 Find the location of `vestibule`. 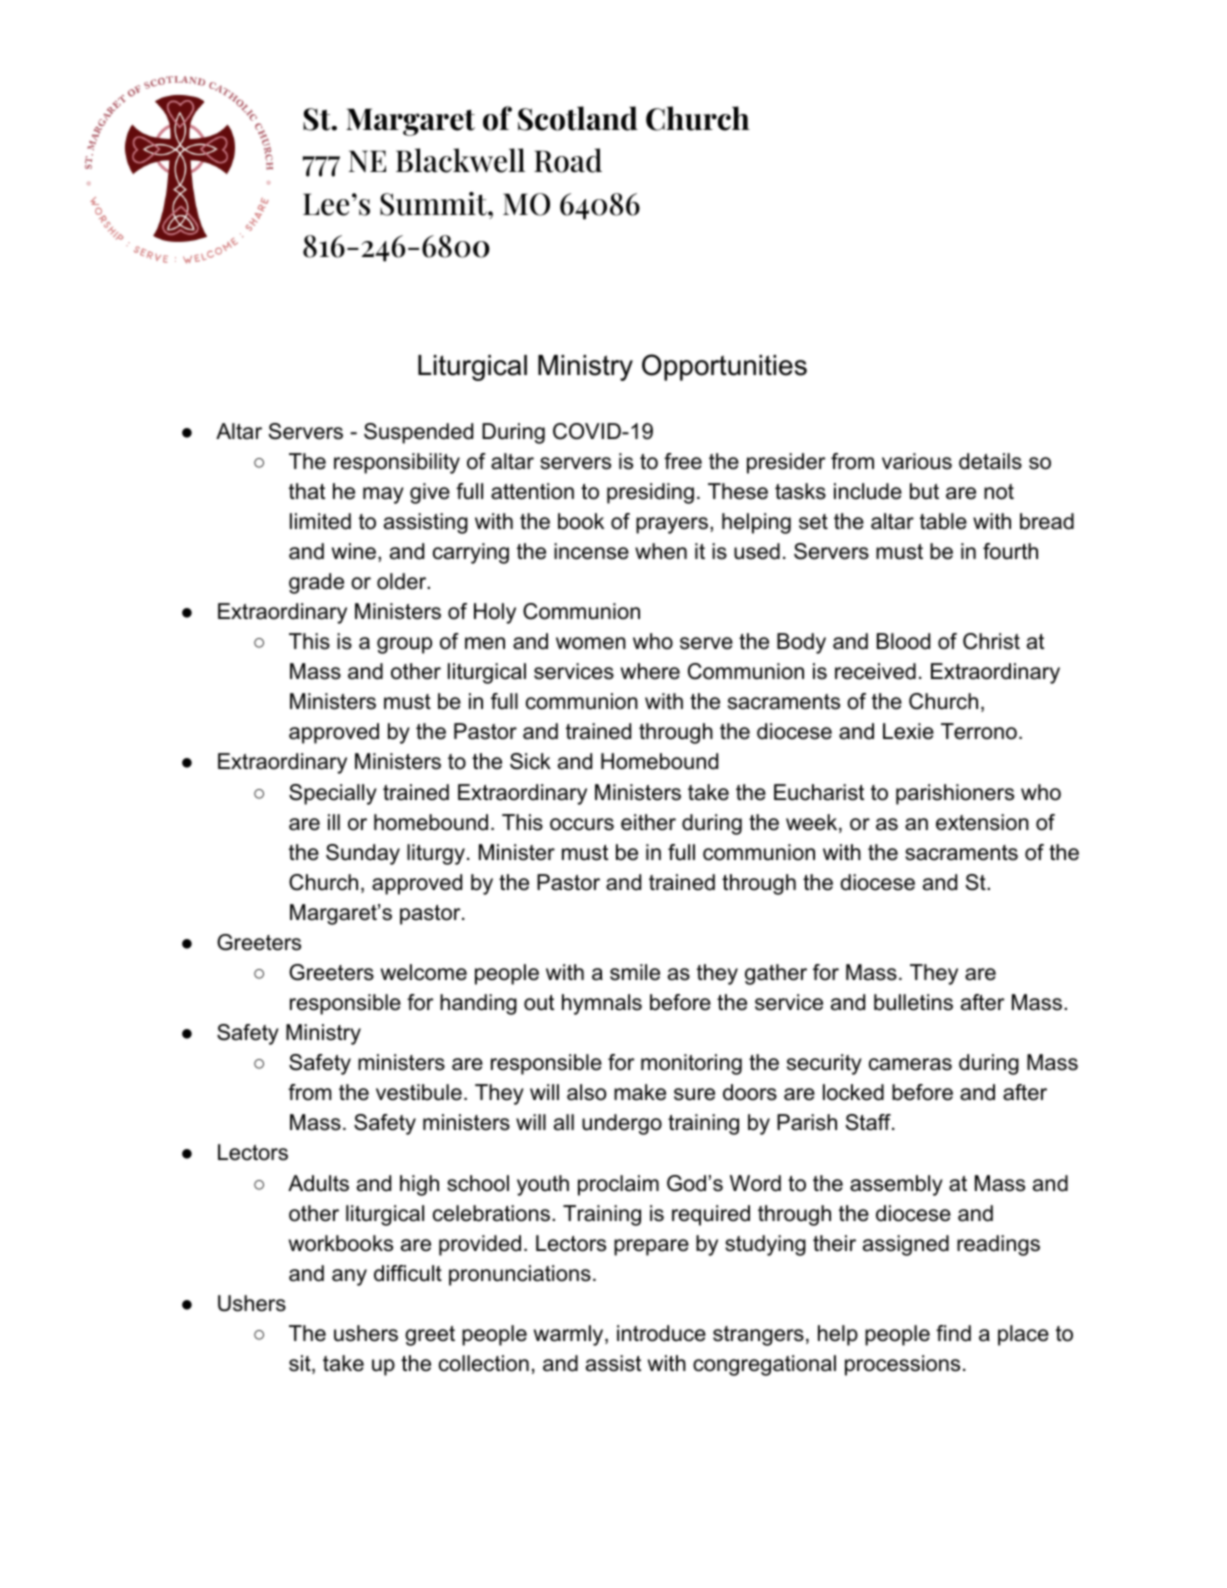

vestibule is located at coordinates (419, 1092).
